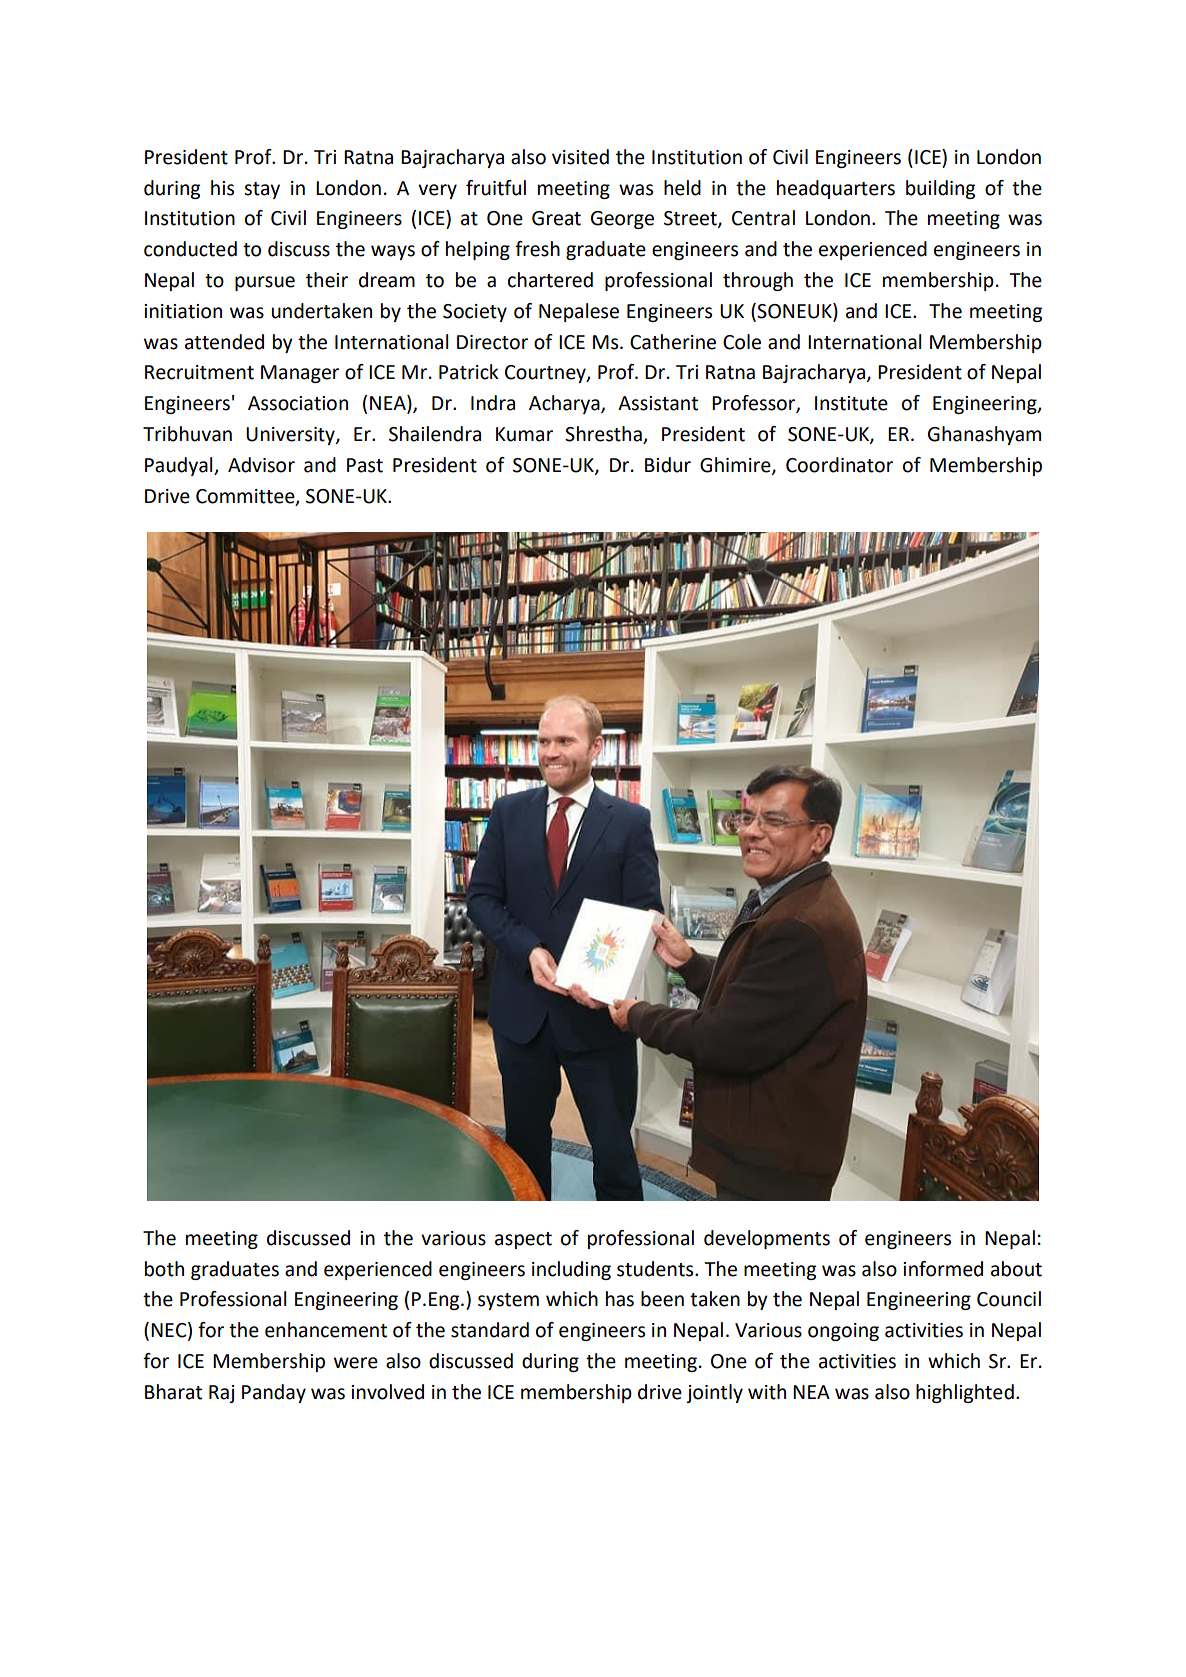 The width and height of the screenshot is (1186, 1677). What do you see at coordinates (940, 189) in the screenshot?
I see `building` at bounding box center [940, 189].
